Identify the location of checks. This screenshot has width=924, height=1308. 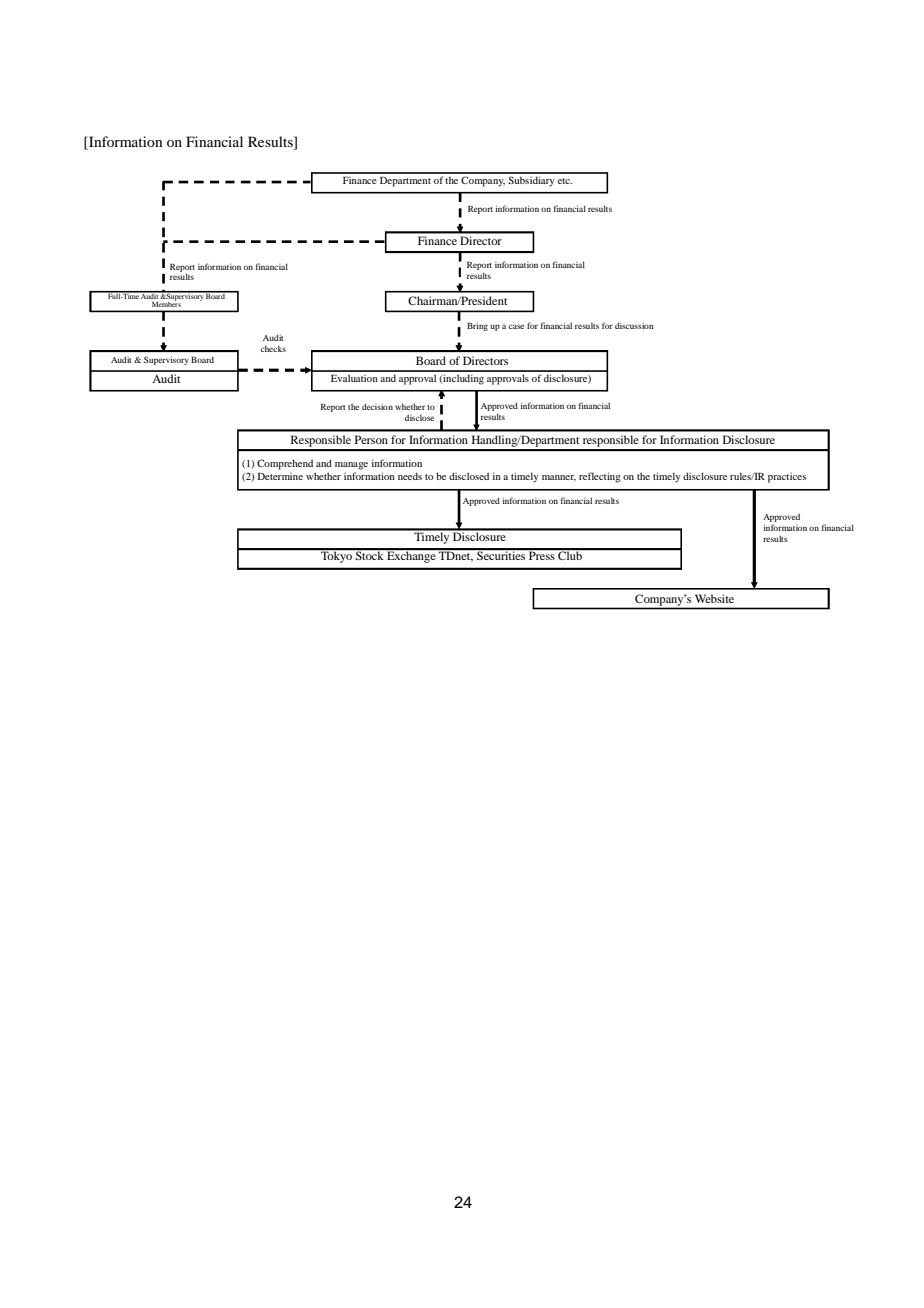
(273, 349).
